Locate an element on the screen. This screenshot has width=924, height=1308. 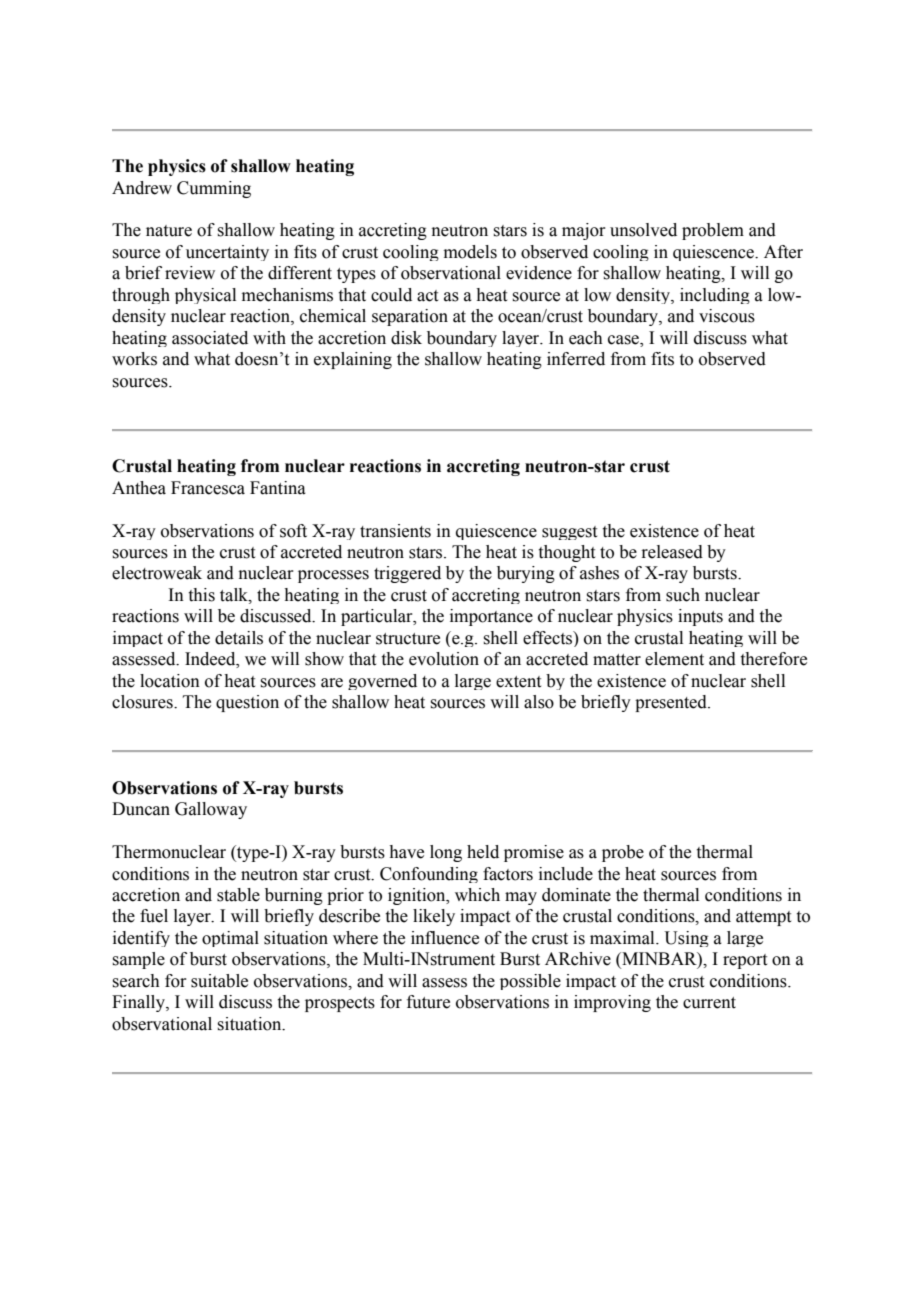
current is located at coordinates (709, 1003).
